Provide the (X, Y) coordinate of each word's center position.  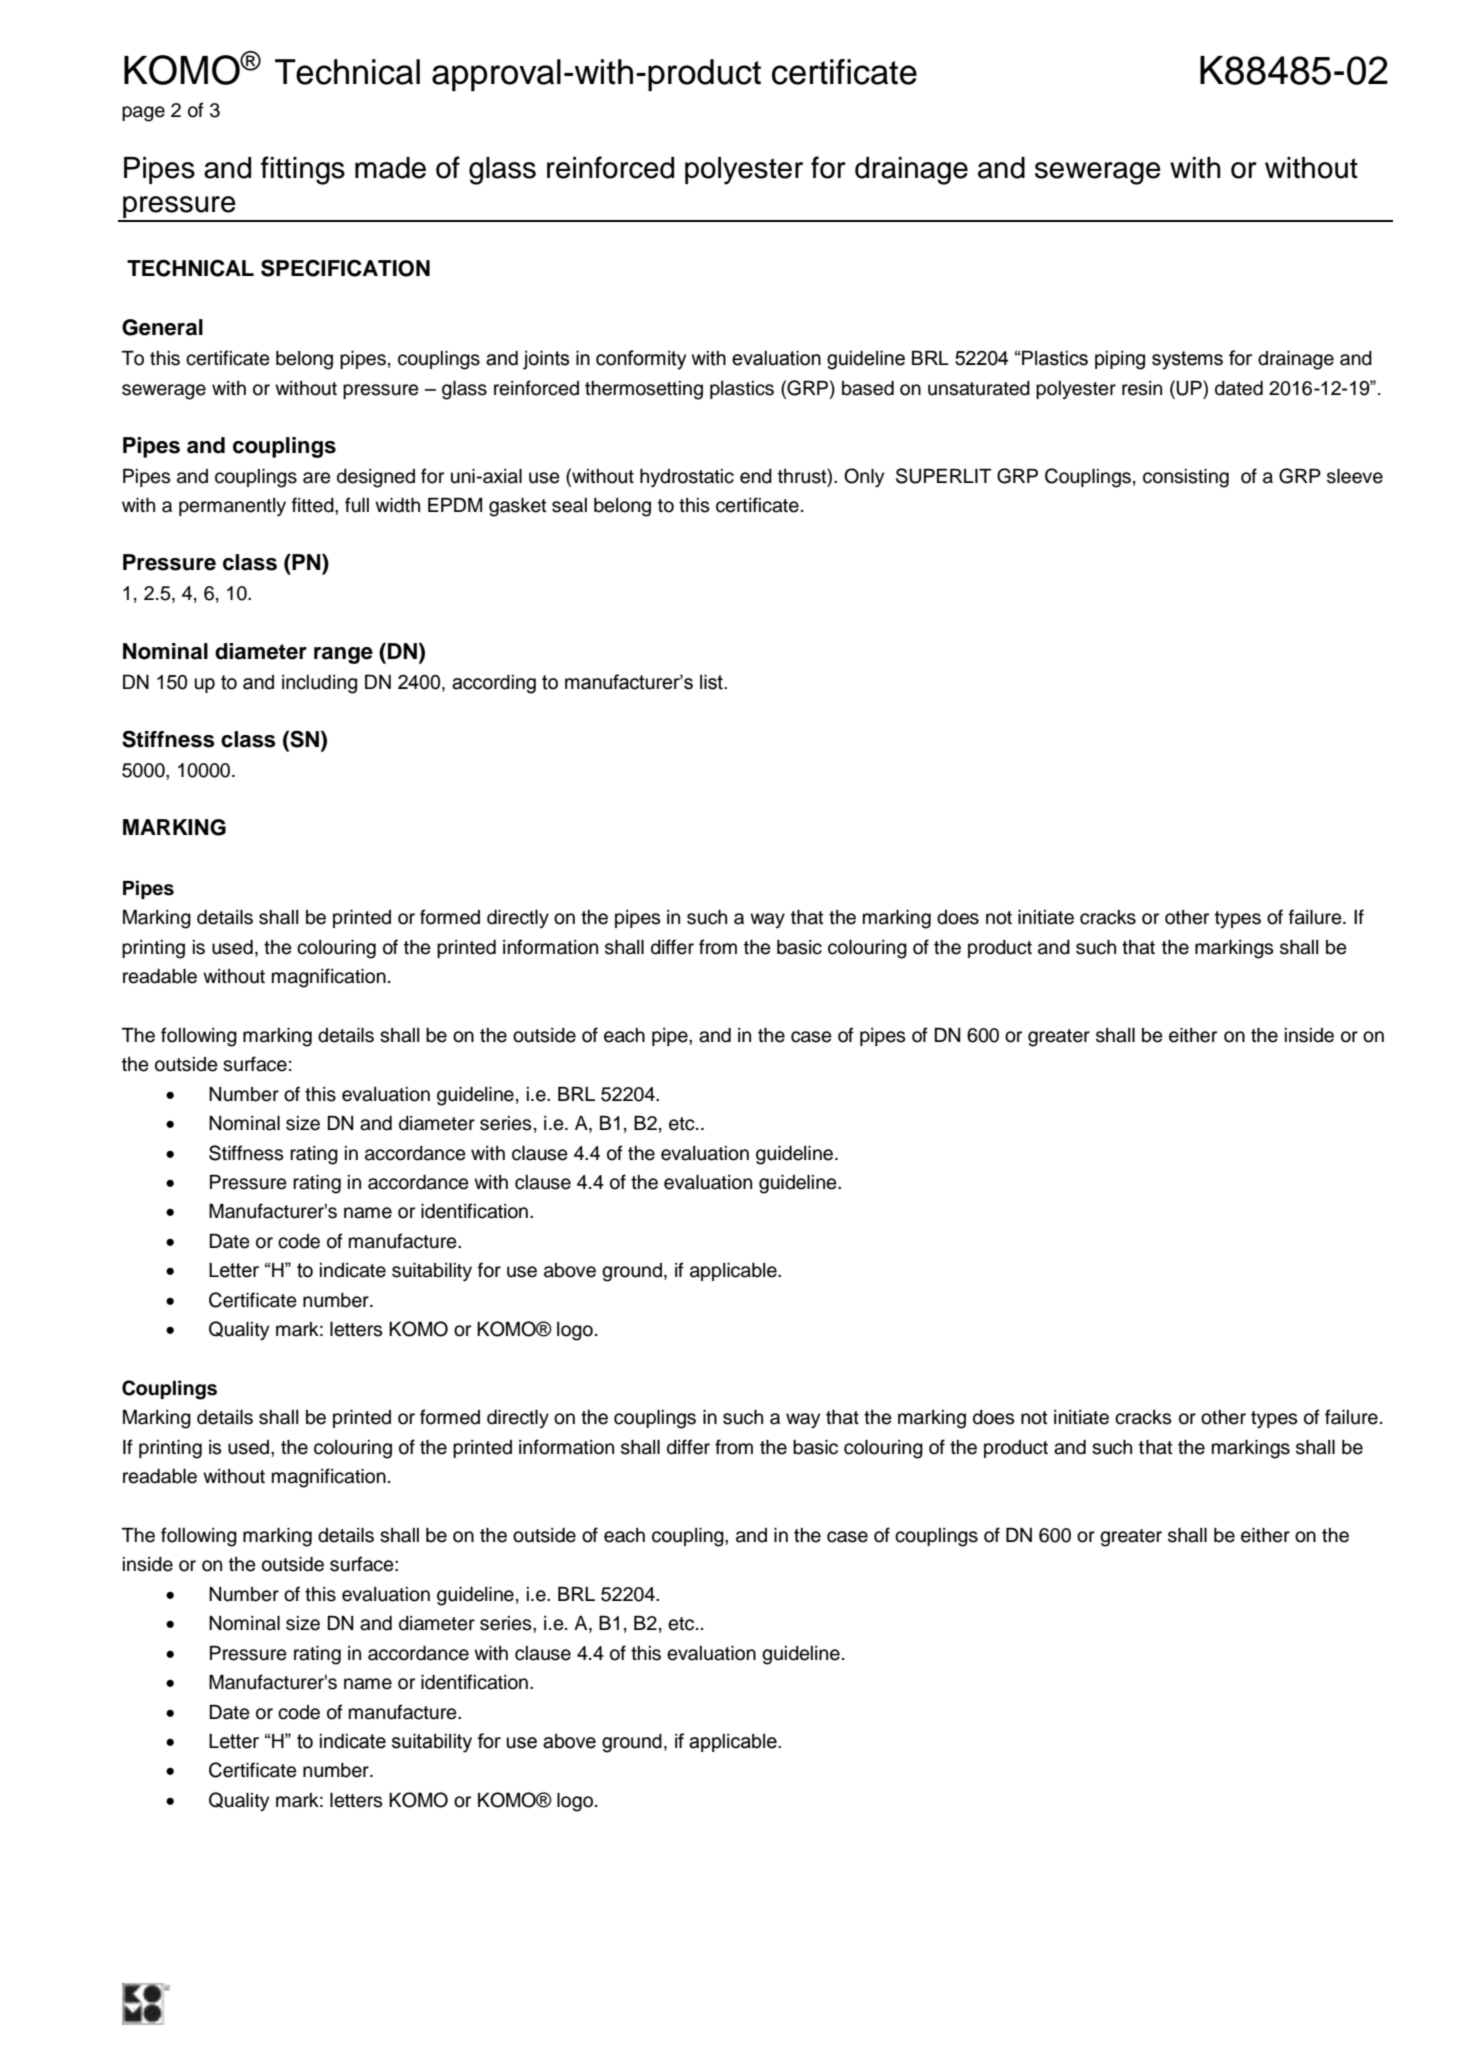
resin (1142, 388)
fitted (314, 505)
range (343, 655)
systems (1187, 360)
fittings (303, 170)
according (494, 684)
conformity (641, 360)
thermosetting (644, 390)
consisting (1186, 478)
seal (569, 505)
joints (546, 360)
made (390, 168)
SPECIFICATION (345, 268)
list (712, 682)
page (143, 114)
